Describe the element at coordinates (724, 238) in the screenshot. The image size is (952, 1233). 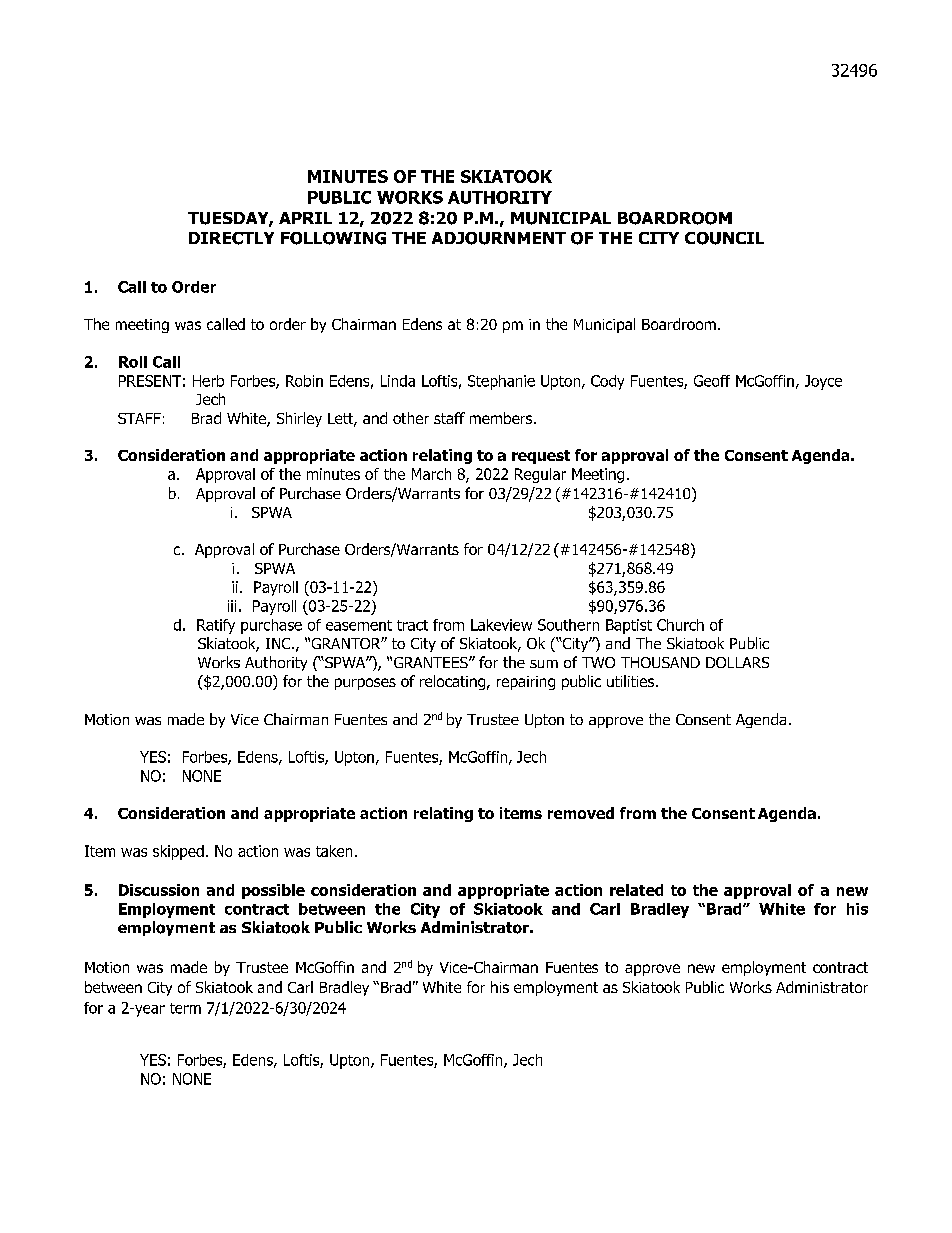
I see `COUNCIL` at that location.
